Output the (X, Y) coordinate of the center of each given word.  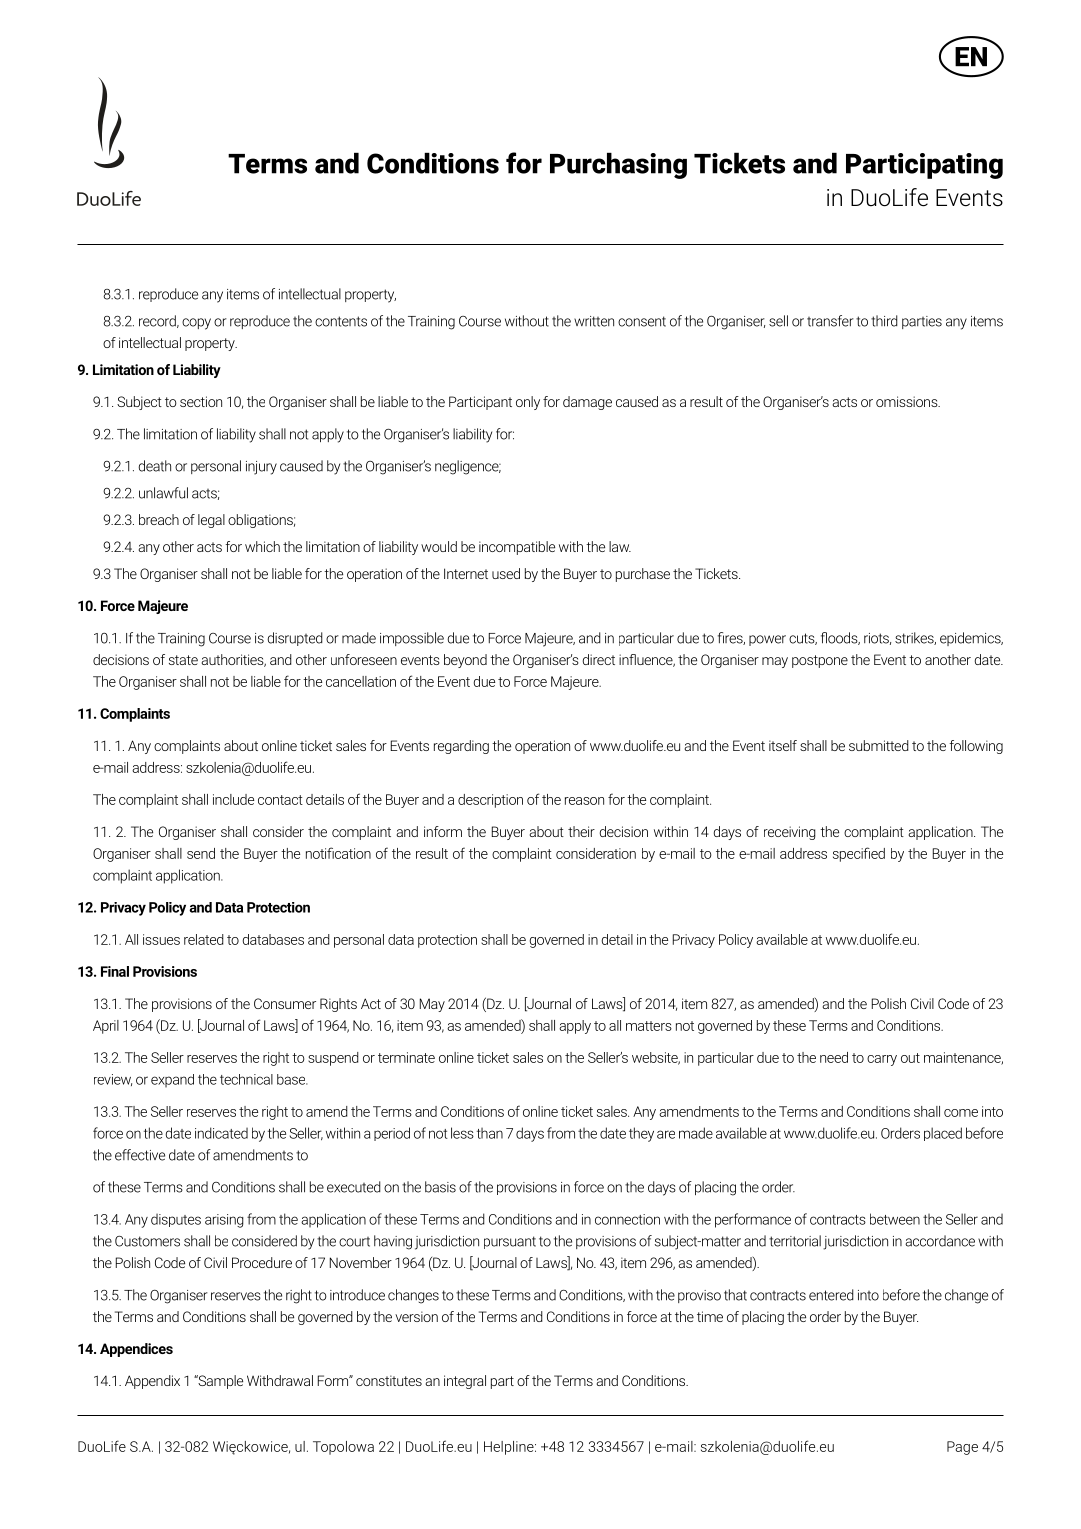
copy (196, 324)
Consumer (285, 1003)
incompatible (517, 548)
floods (840, 638)
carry (882, 1060)
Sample (219, 1382)
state (183, 660)
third (884, 321)
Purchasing (618, 166)
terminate (406, 1057)
